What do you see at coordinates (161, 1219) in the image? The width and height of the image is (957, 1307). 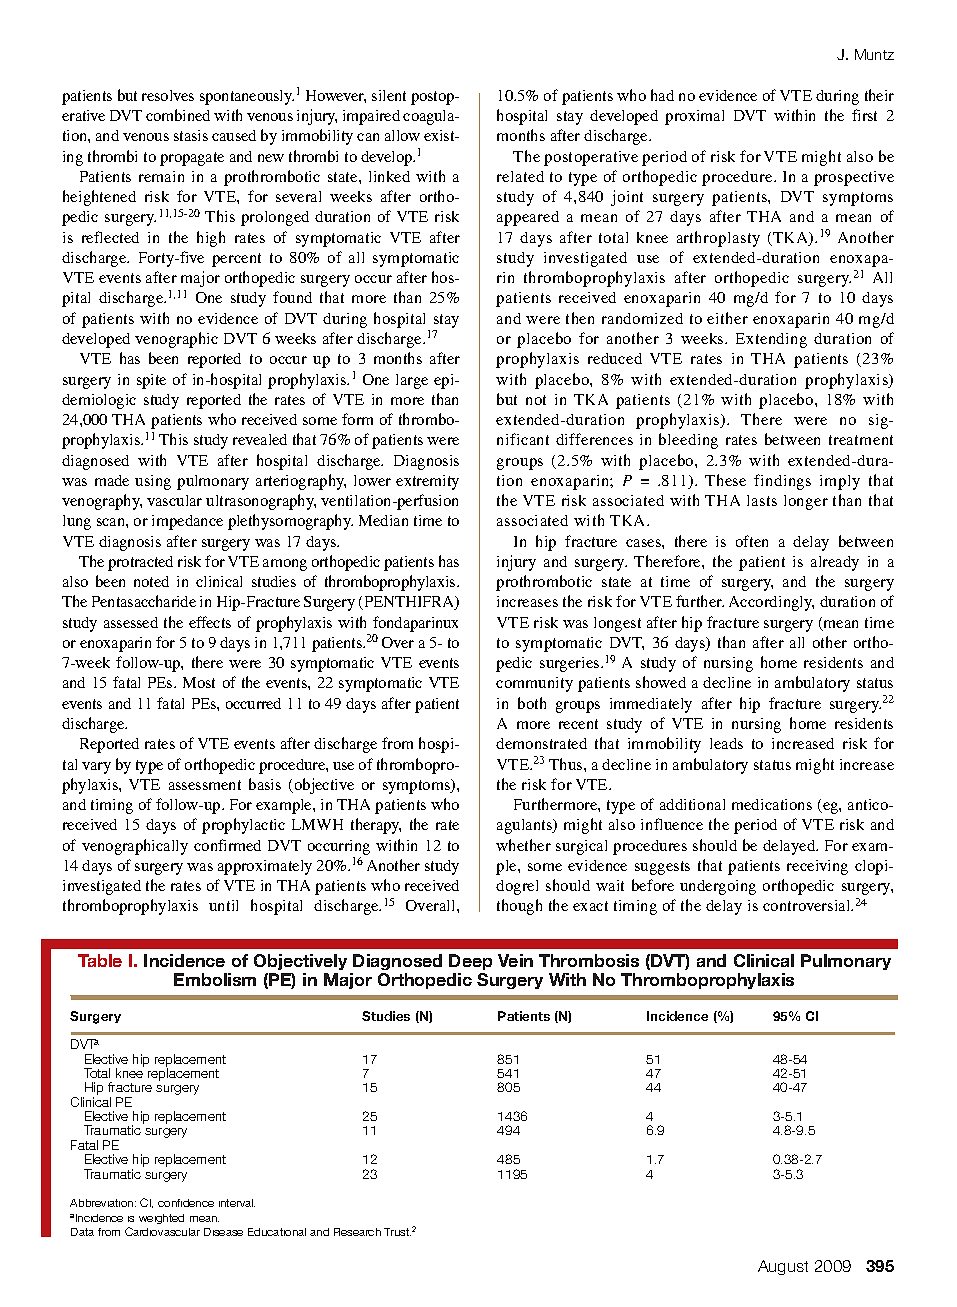 I see `weighted` at bounding box center [161, 1219].
